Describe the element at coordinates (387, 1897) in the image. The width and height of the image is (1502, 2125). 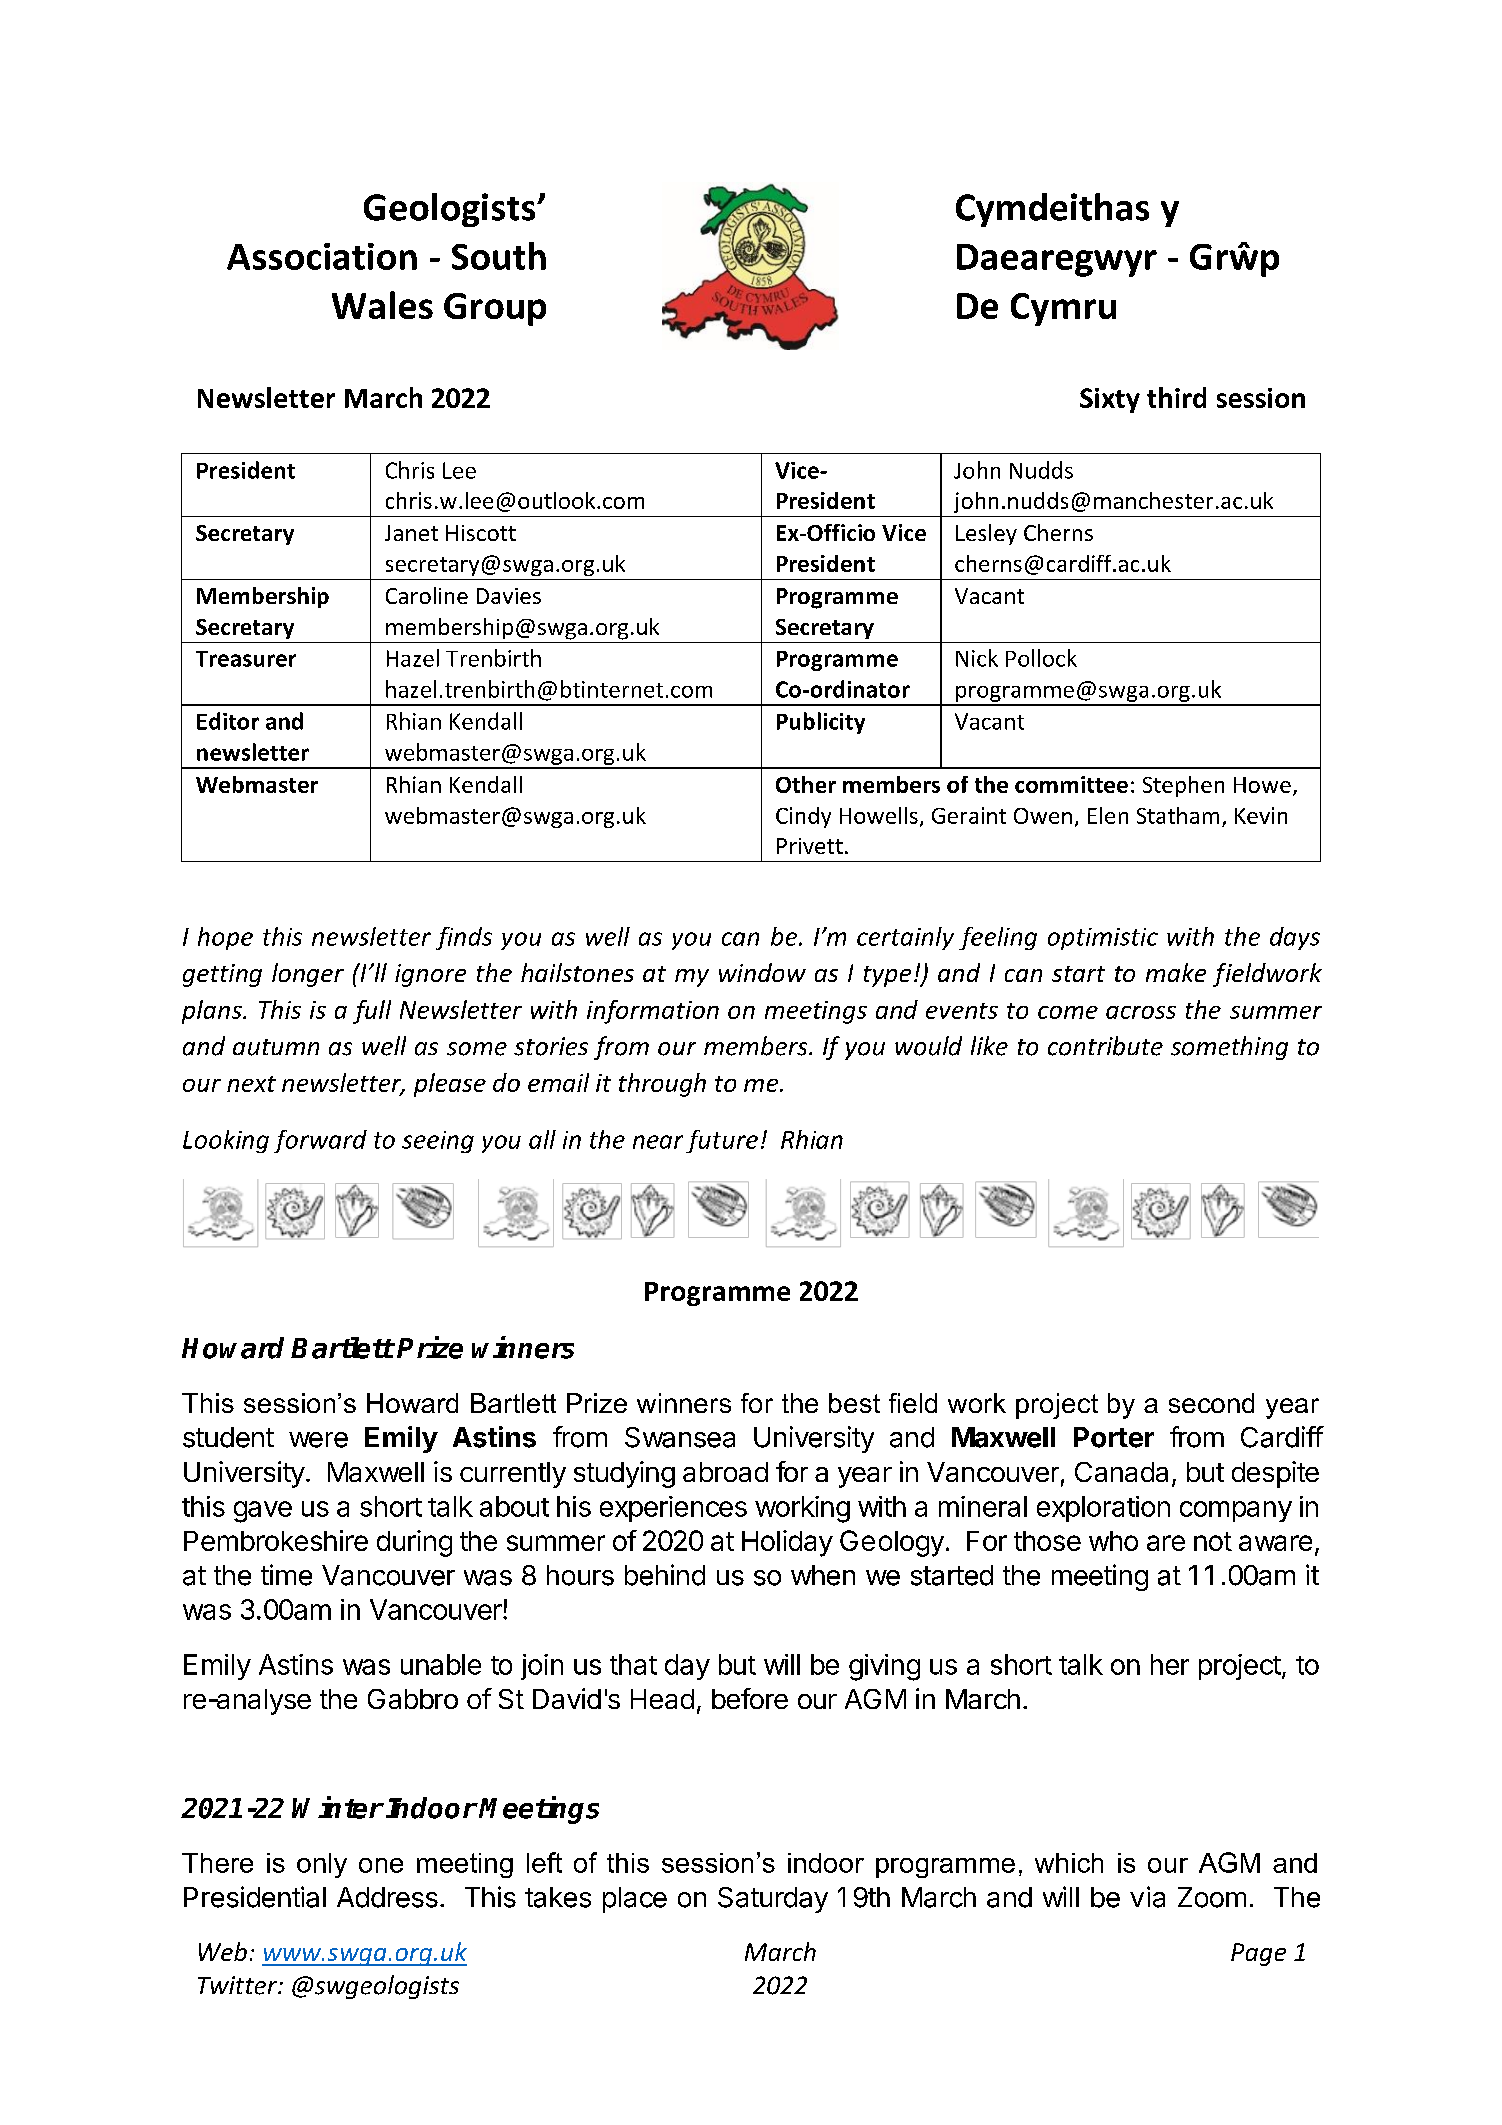
I see `Address` at that location.
